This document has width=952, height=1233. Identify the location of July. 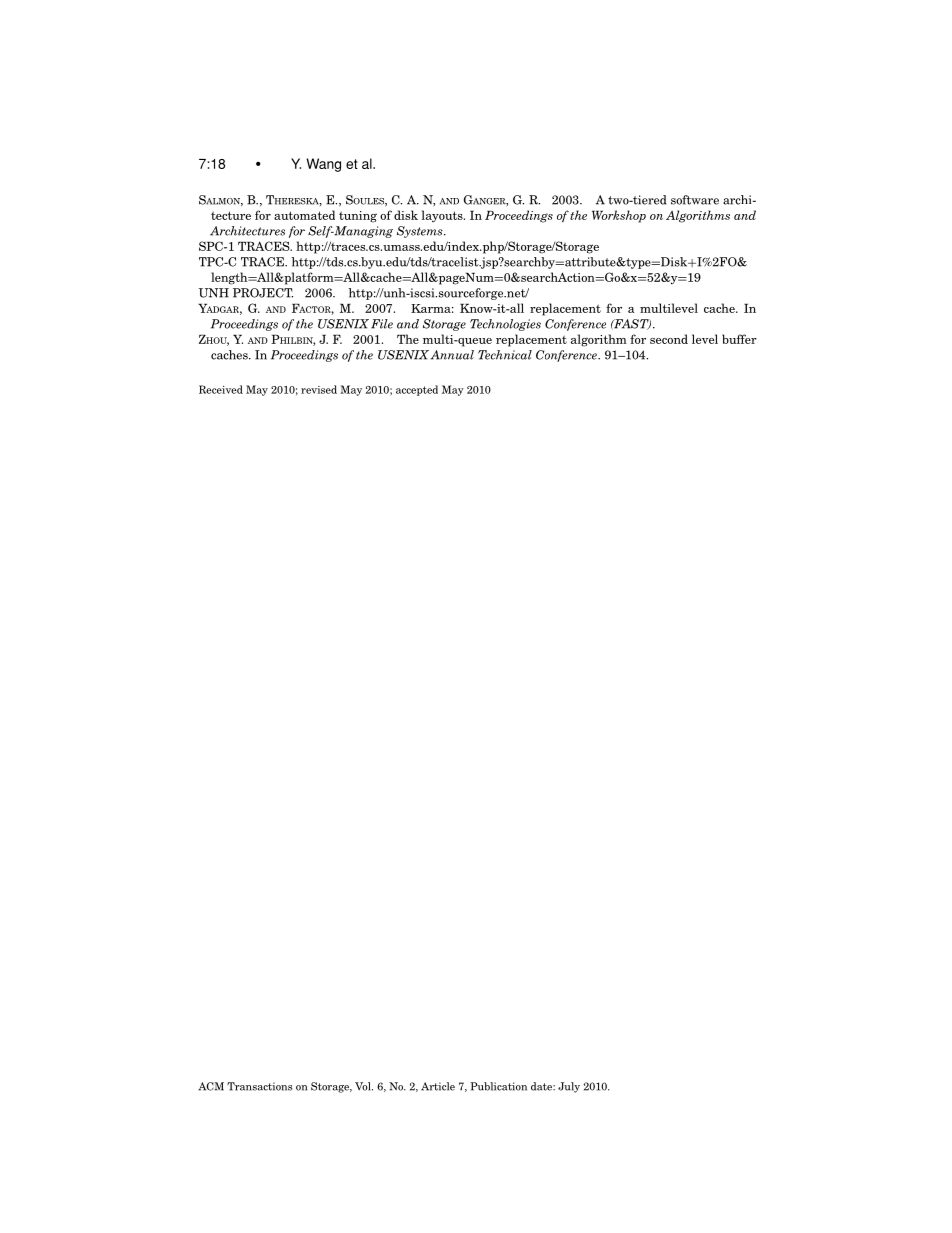
(569, 1087).
